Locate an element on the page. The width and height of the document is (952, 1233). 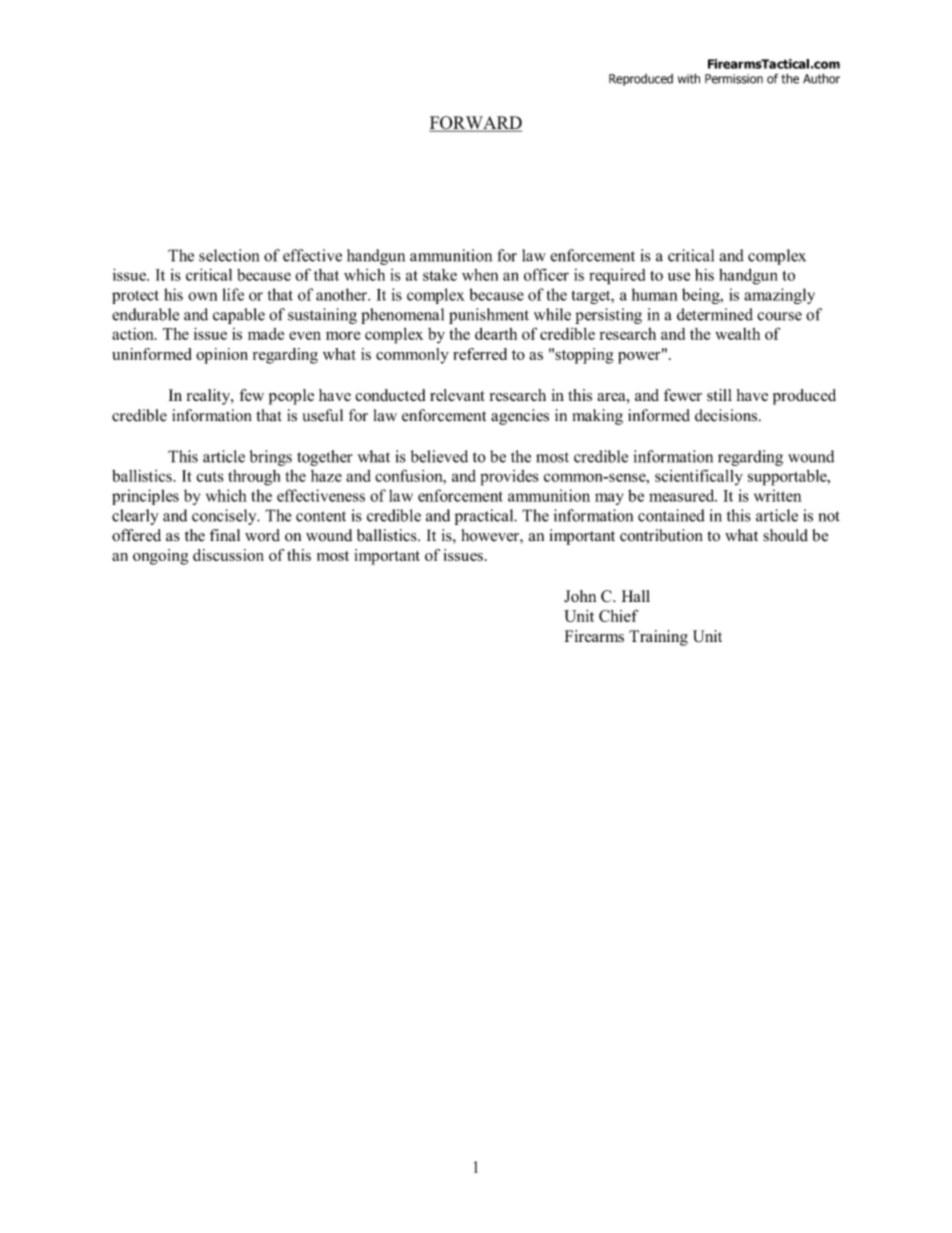
Permission is located at coordinates (734, 79).
